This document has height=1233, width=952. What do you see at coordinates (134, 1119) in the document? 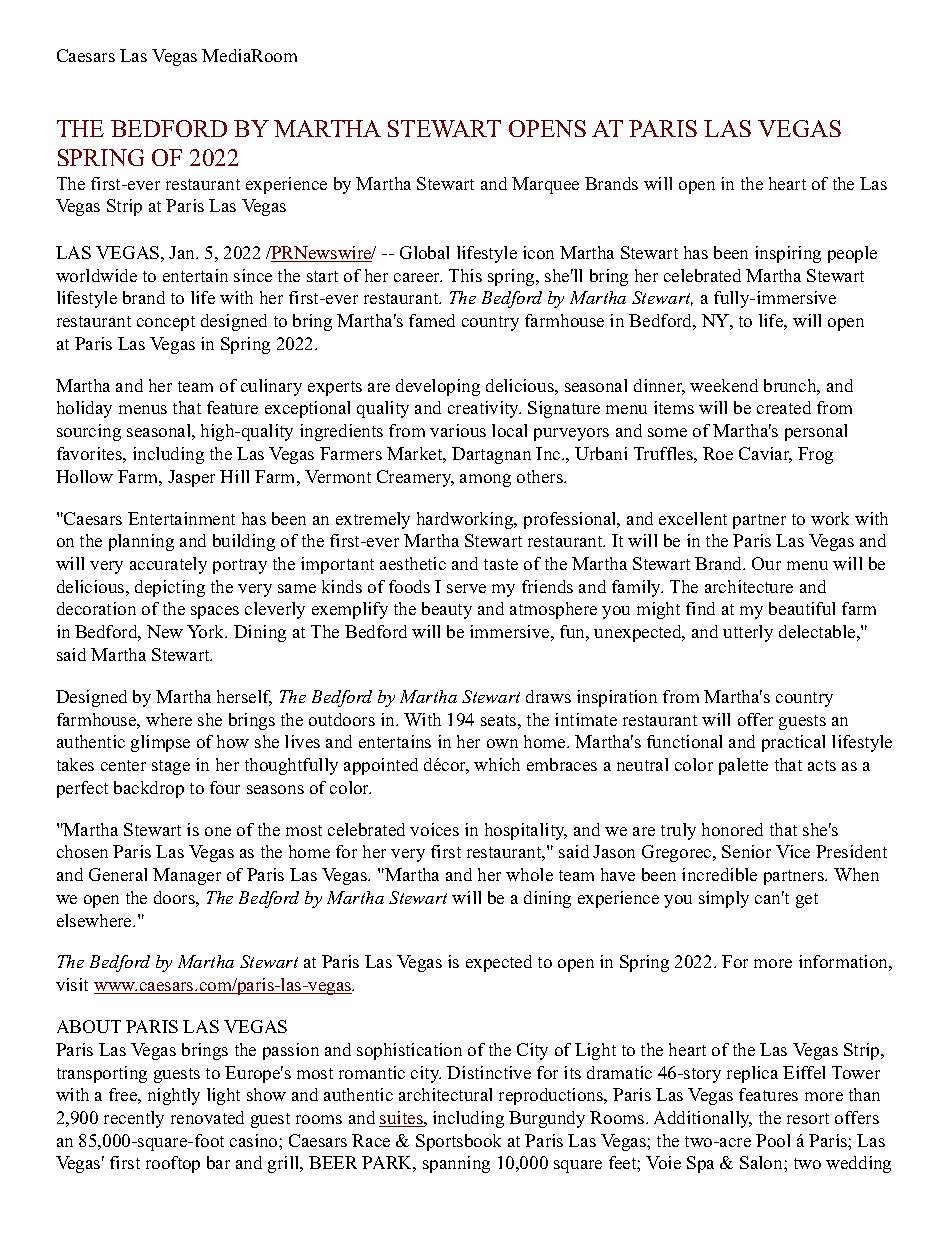
I see `recently` at bounding box center [134, 1119].
